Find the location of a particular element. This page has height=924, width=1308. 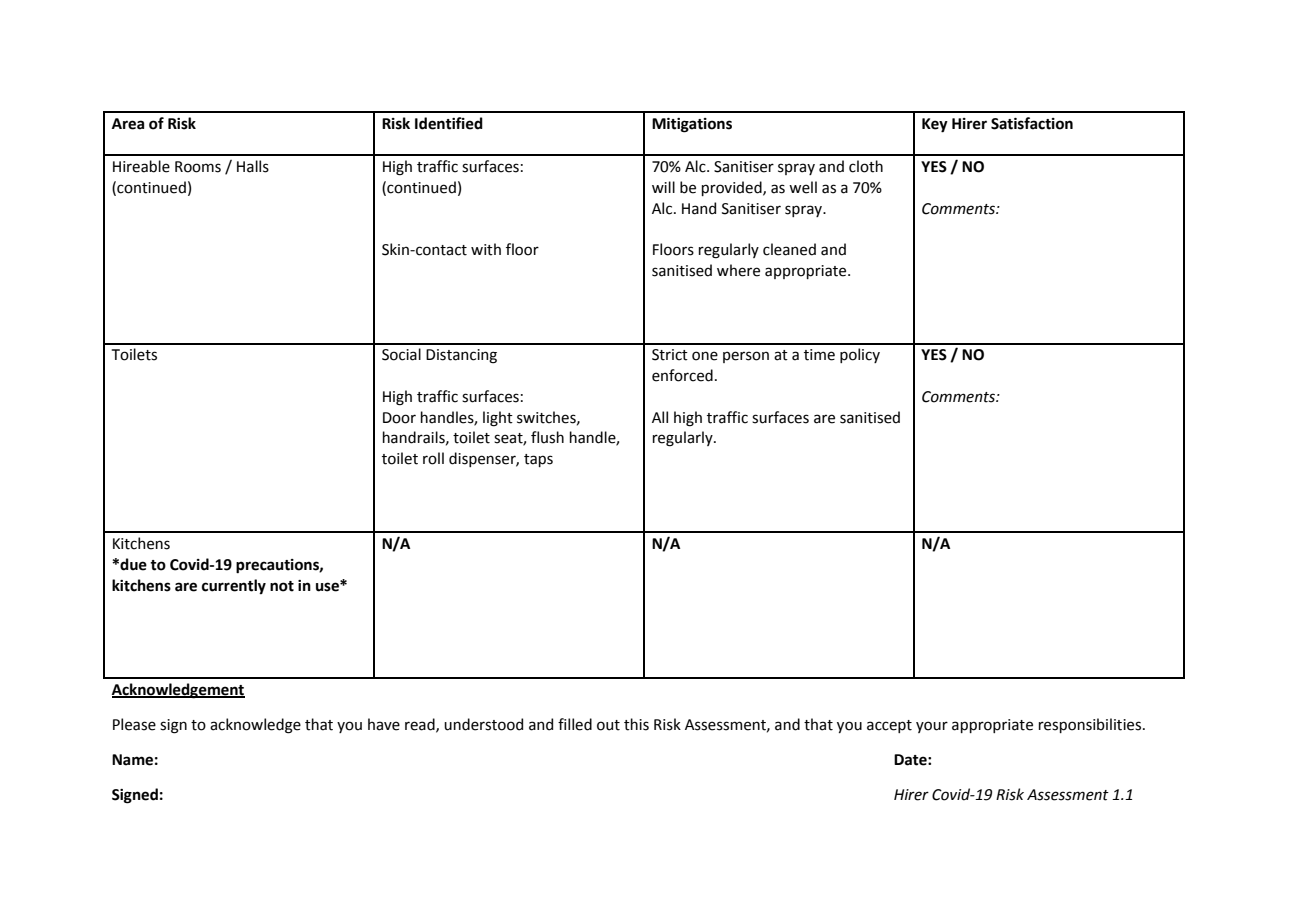

Social is located at coordinates (401, 354).
